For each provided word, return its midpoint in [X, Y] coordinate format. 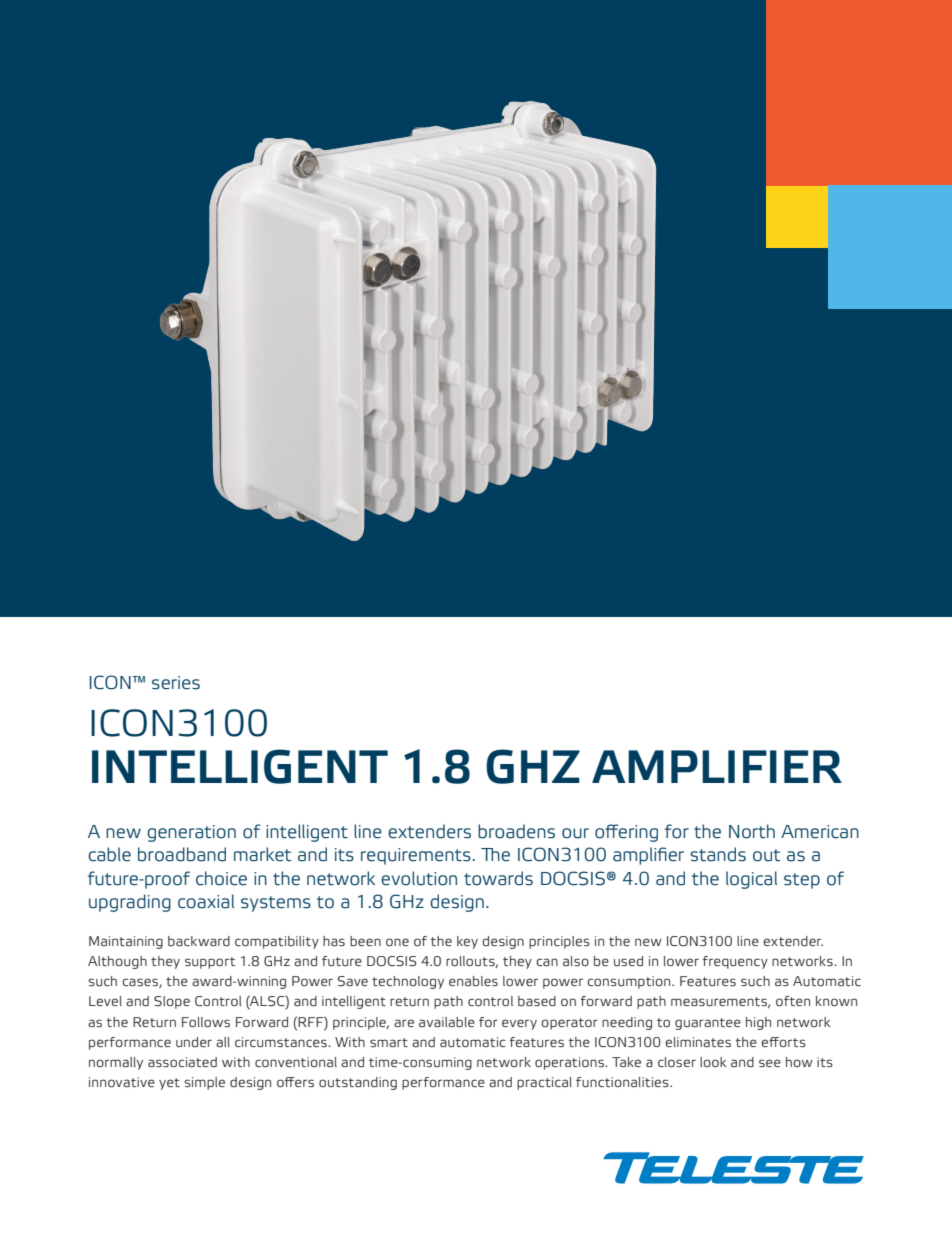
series [176, 683]
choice [221, 878]
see [770, 1063]
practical [544, 1083]
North [752, 831]
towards [498, 878]
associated [182, 1062]
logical [751, 880]
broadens [516, 831]
